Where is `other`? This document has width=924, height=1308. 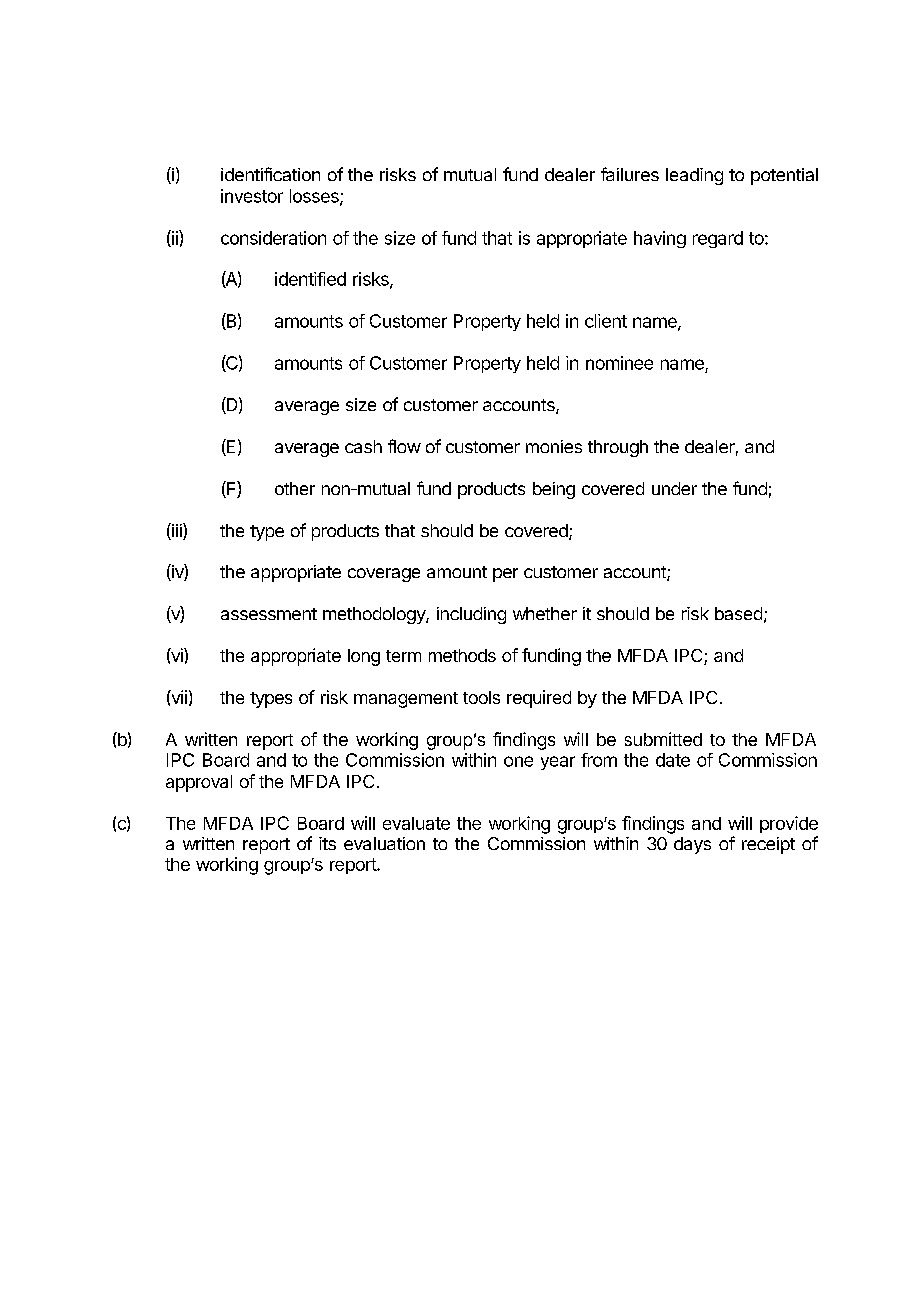 other is located at coordinates (295, 488).
